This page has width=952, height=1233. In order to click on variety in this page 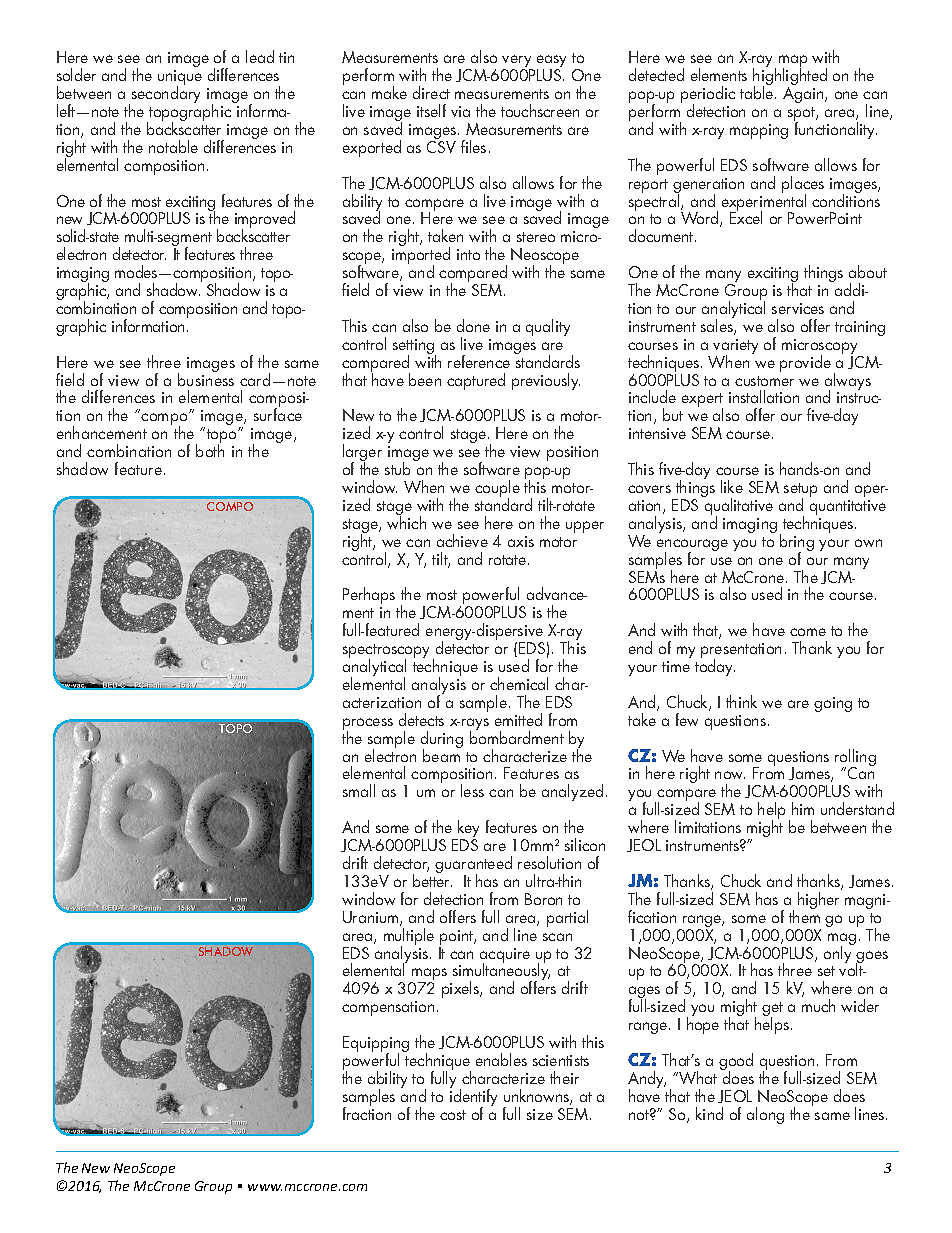, I will do `click(735, 348)`.
